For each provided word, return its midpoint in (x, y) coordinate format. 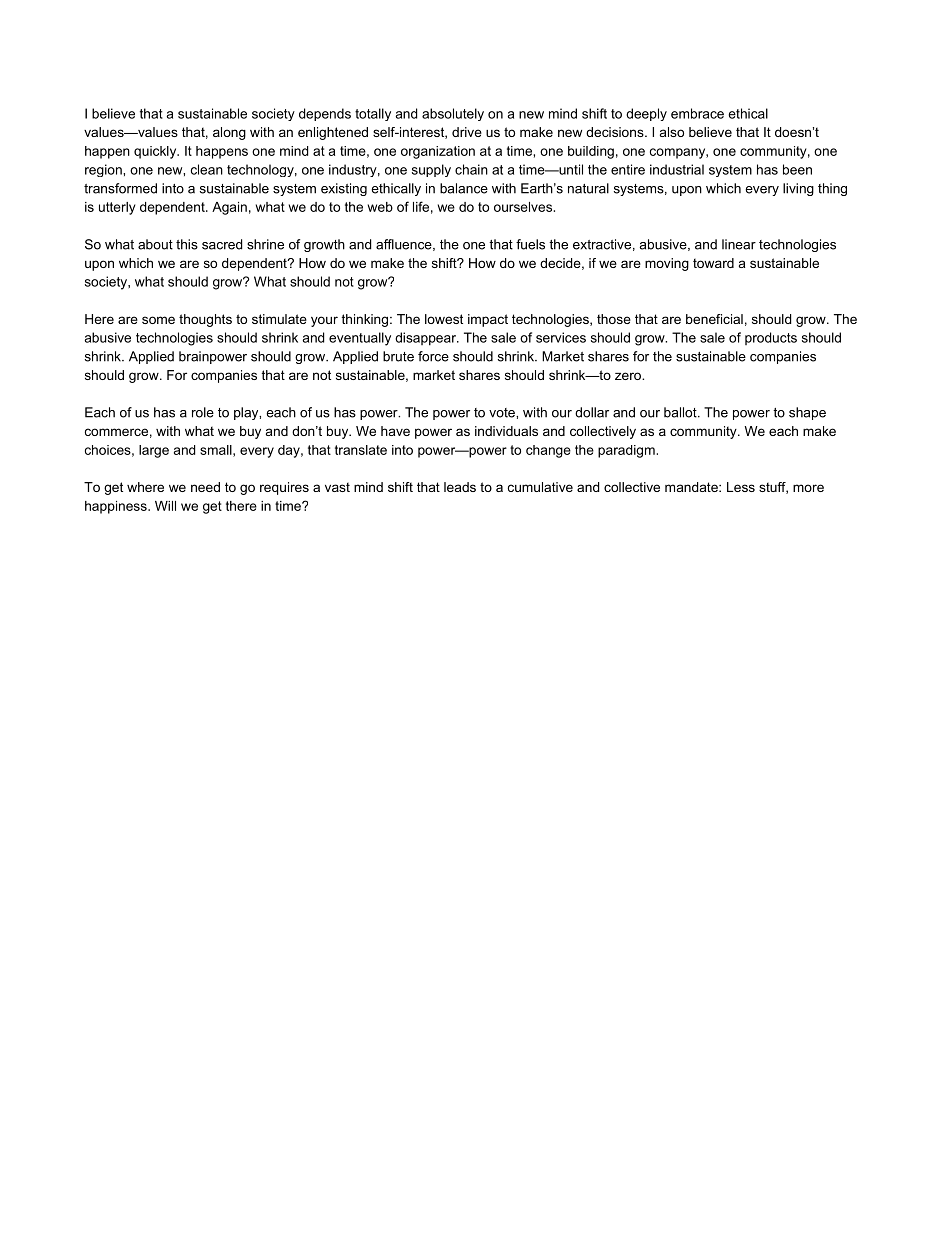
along (229, 133)
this (187, 244)
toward (713, 263)
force (433, 356)
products (771, 338)
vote (503, 413)
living (798, 189)
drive (467, 132)
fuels (530, 244)
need (205, 487)
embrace (697, 113)
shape (807, 413)
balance (464, 188)
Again (229, 208)
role (203, 412)
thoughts (205, 320)
